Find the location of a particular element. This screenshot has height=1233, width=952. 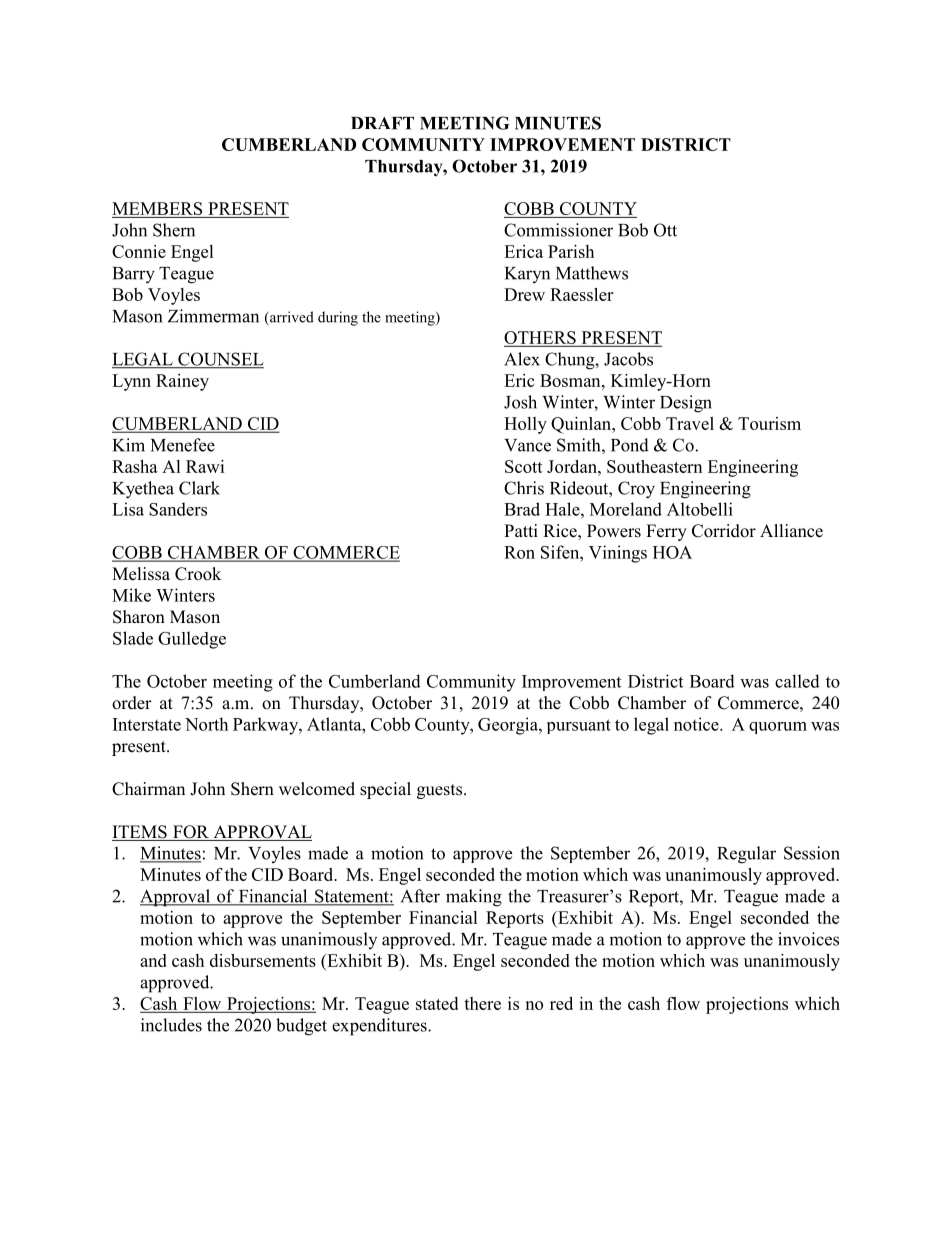

includes is located at coordinates (171, 1025).
